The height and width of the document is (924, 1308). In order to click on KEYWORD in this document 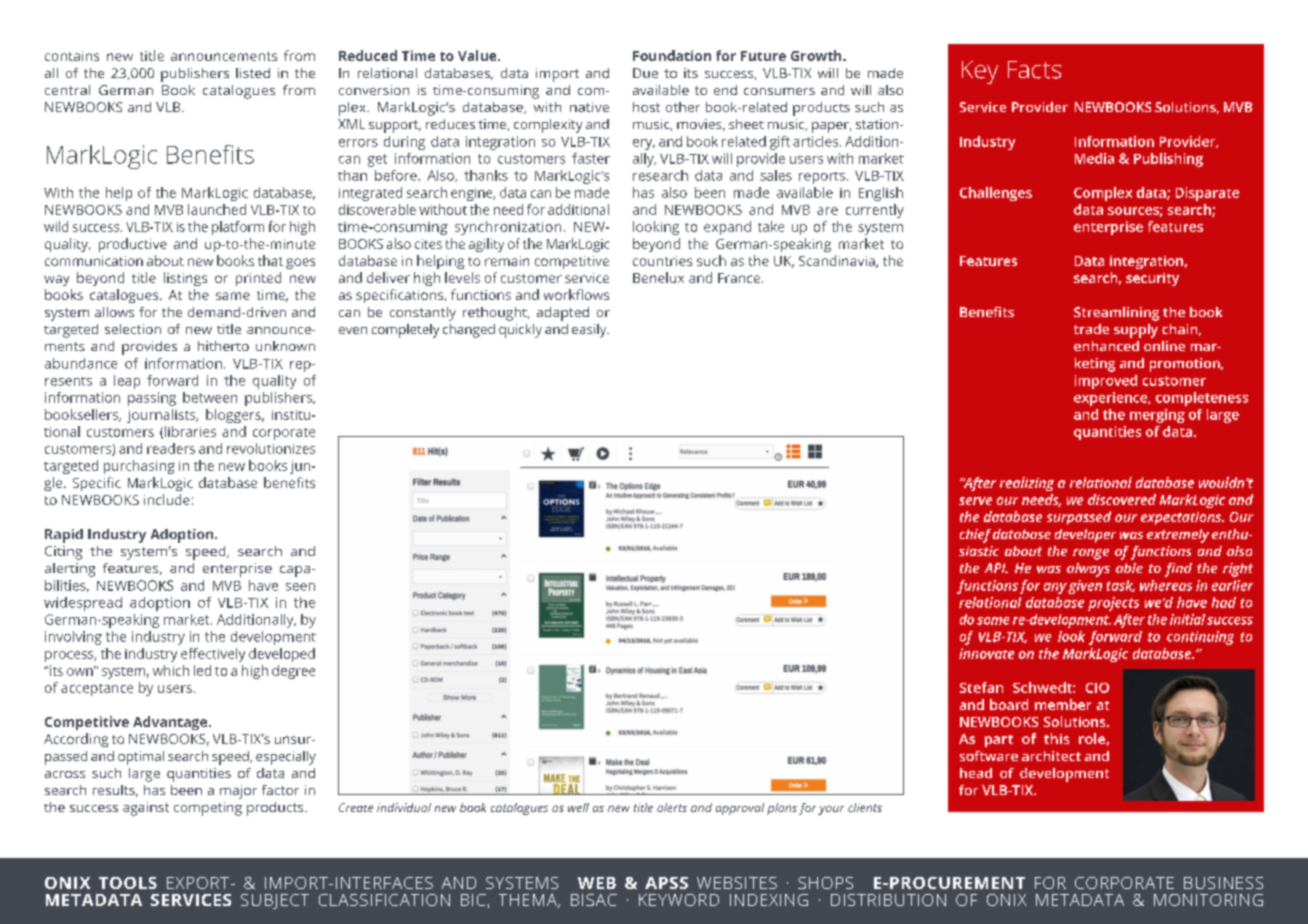, I will do `click(679, 900)`.
